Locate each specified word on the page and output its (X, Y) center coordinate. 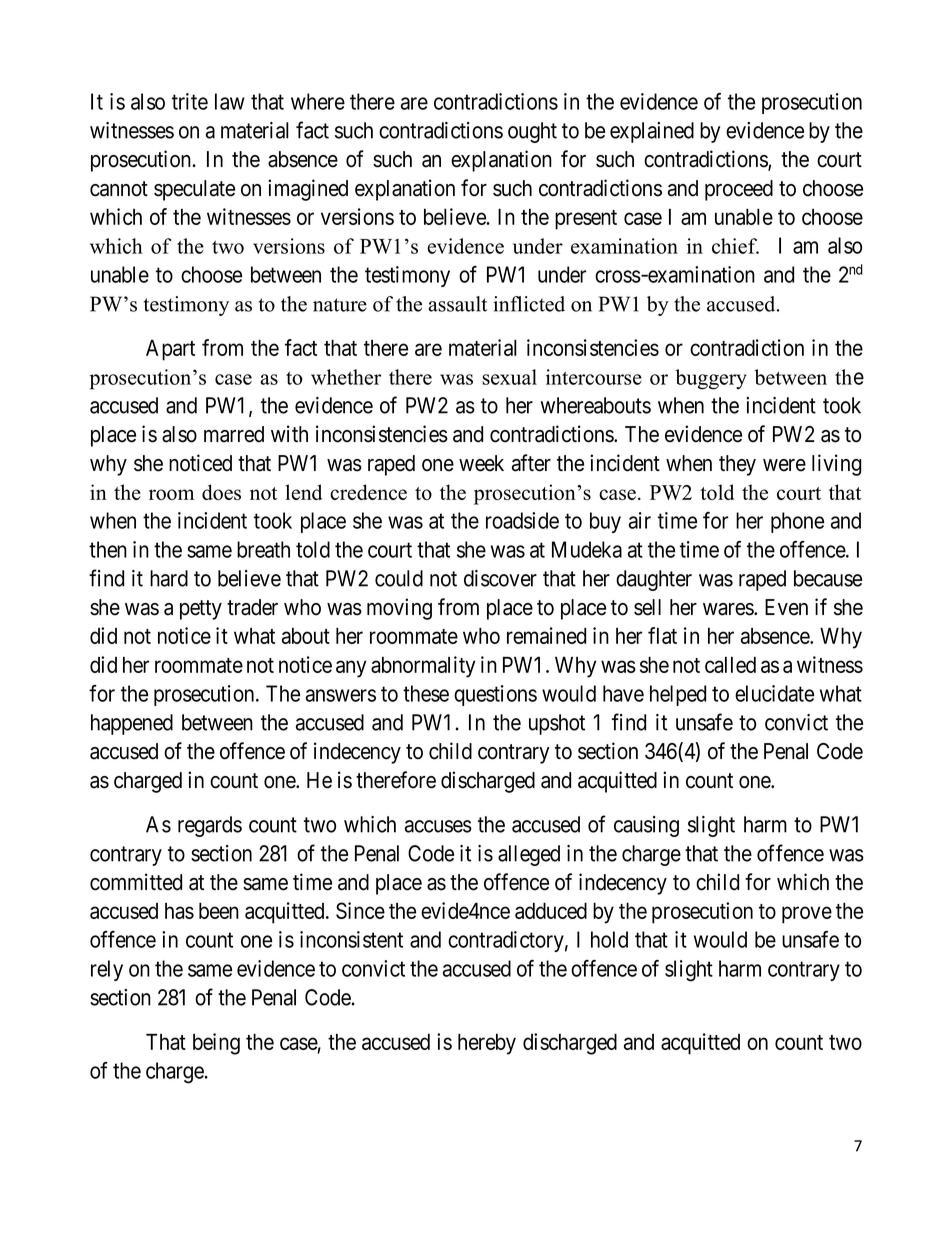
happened (132, 724)
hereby (487, 1044)
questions (495, 695)
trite (190, 101)
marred (234, 434)
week (481, 463)
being (216, 1044)
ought (532, 132)
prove (807, 915)
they (737, 465)
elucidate (774, 693)
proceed (739, 190)
